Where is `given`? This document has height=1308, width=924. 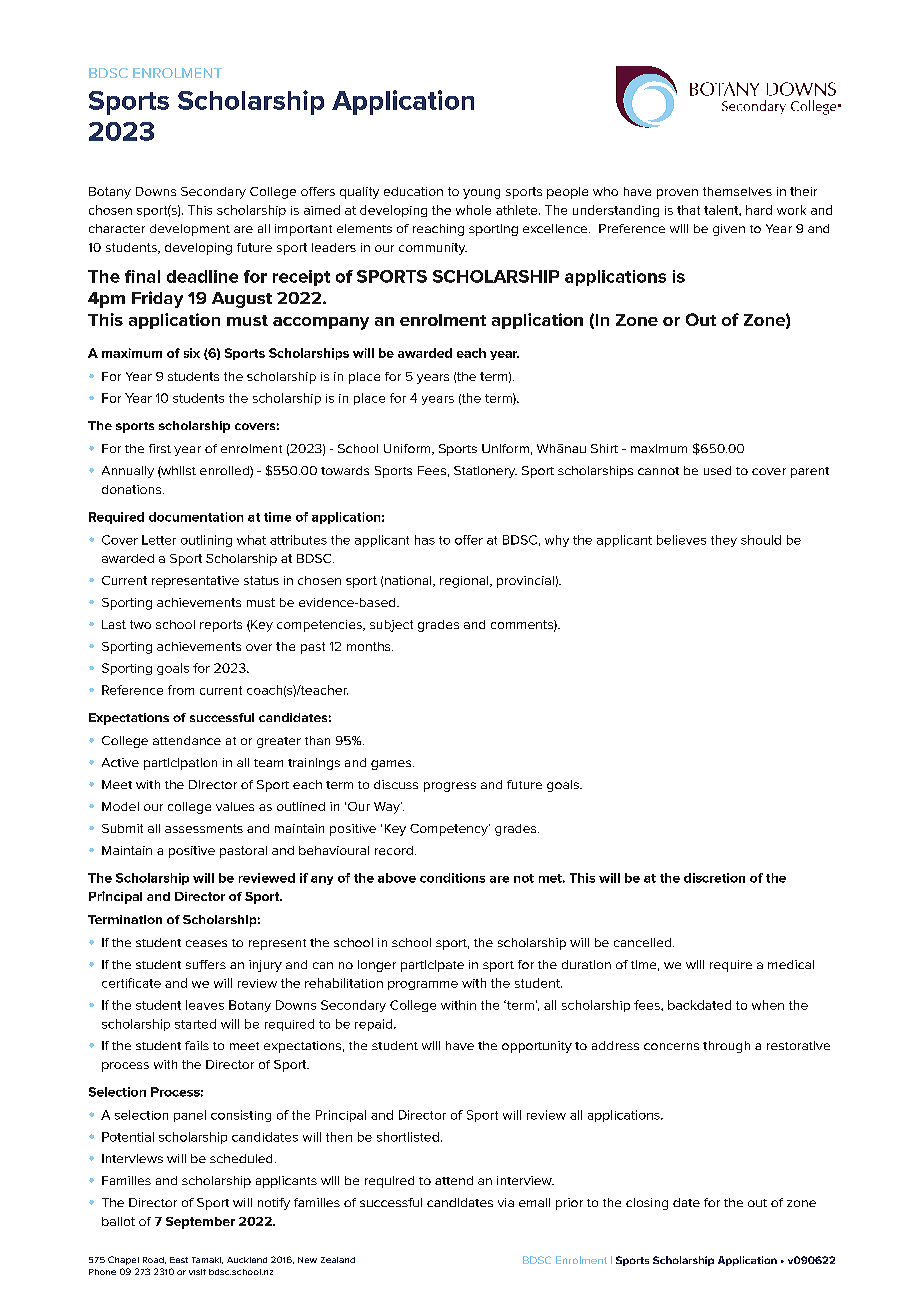 given is located at coordinates (729, 230).
